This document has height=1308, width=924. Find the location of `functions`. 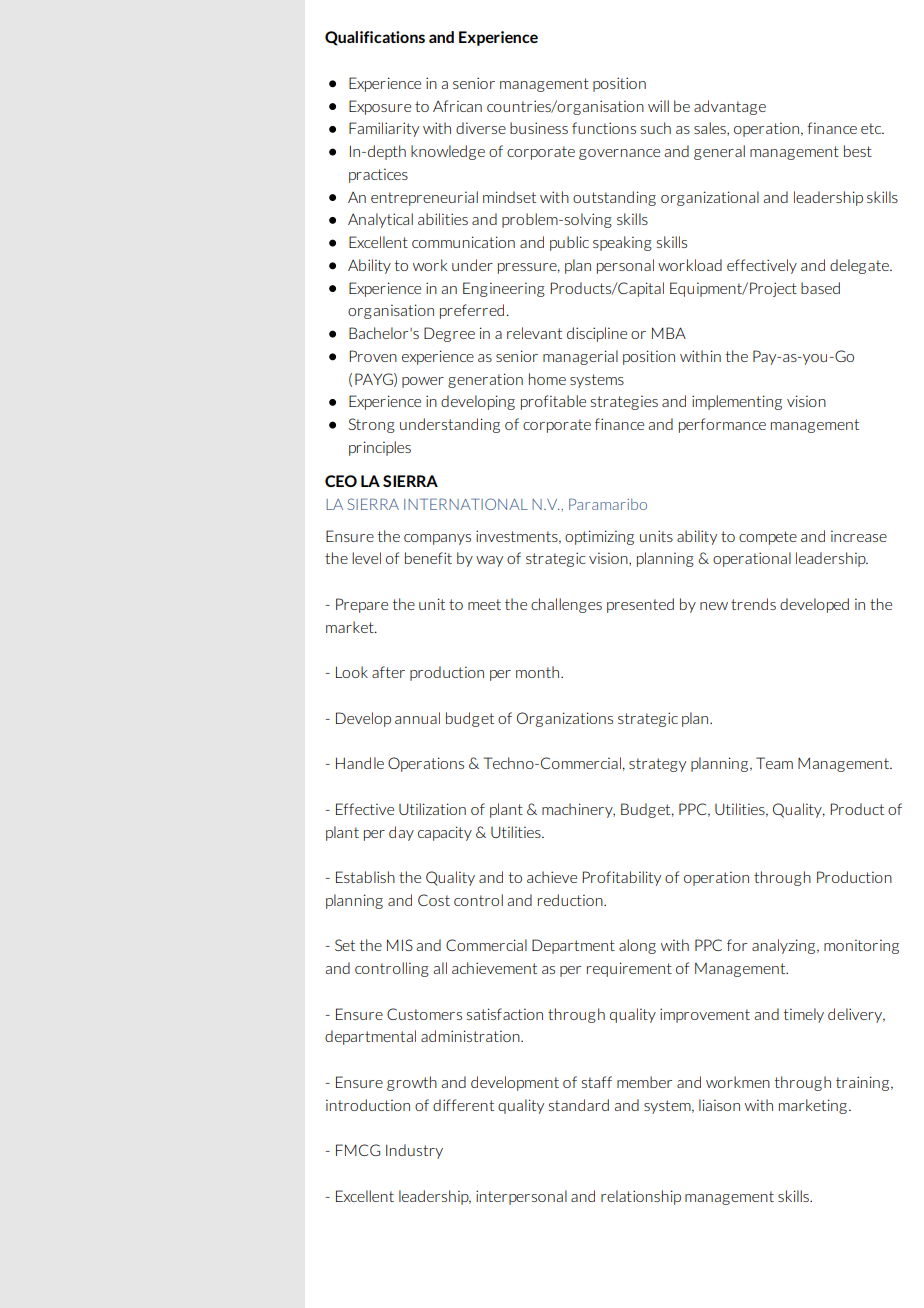

functions is located at coordinates (604, 128).
